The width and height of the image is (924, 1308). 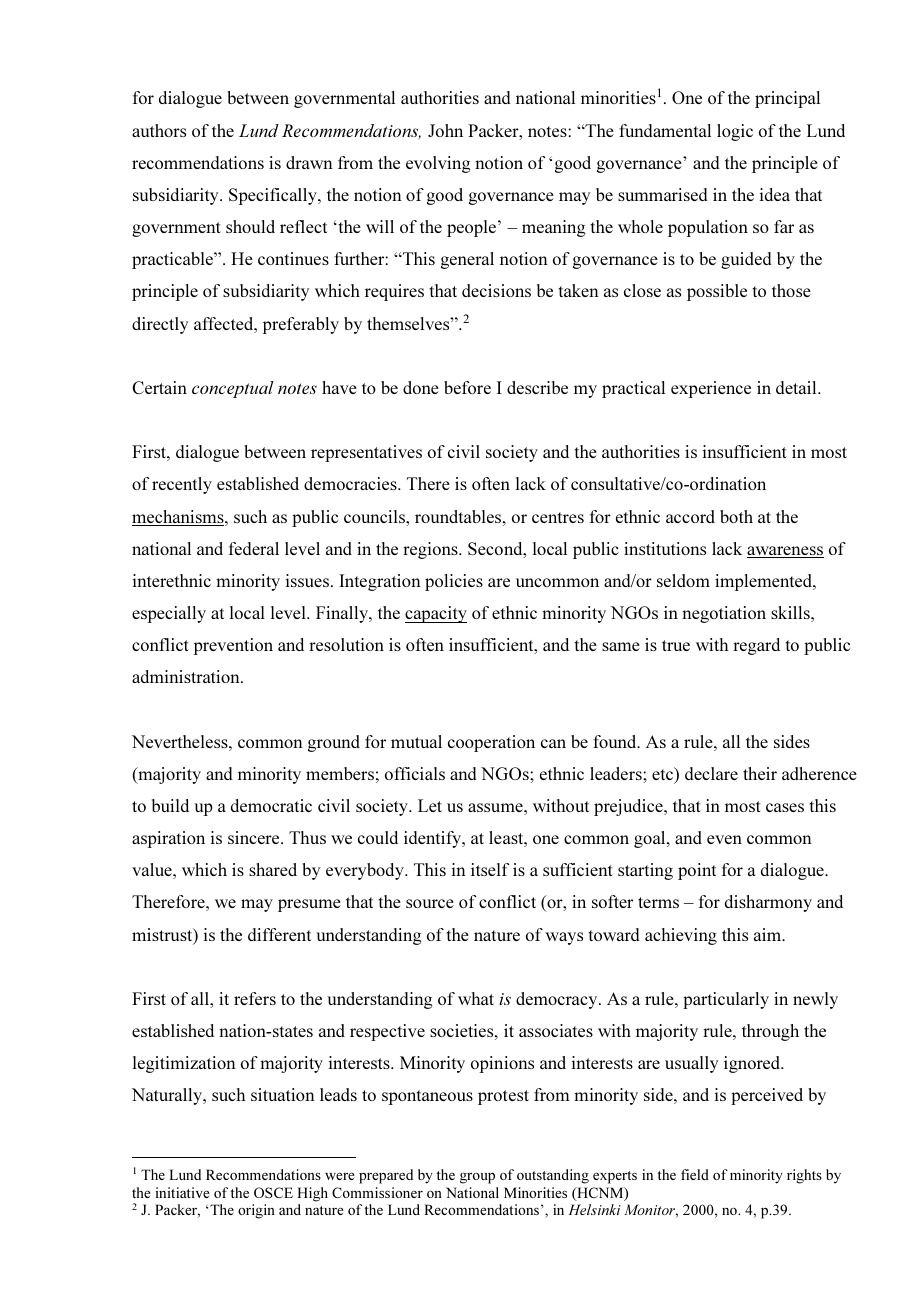 I want to click on John, so click(x=445, y=130).
